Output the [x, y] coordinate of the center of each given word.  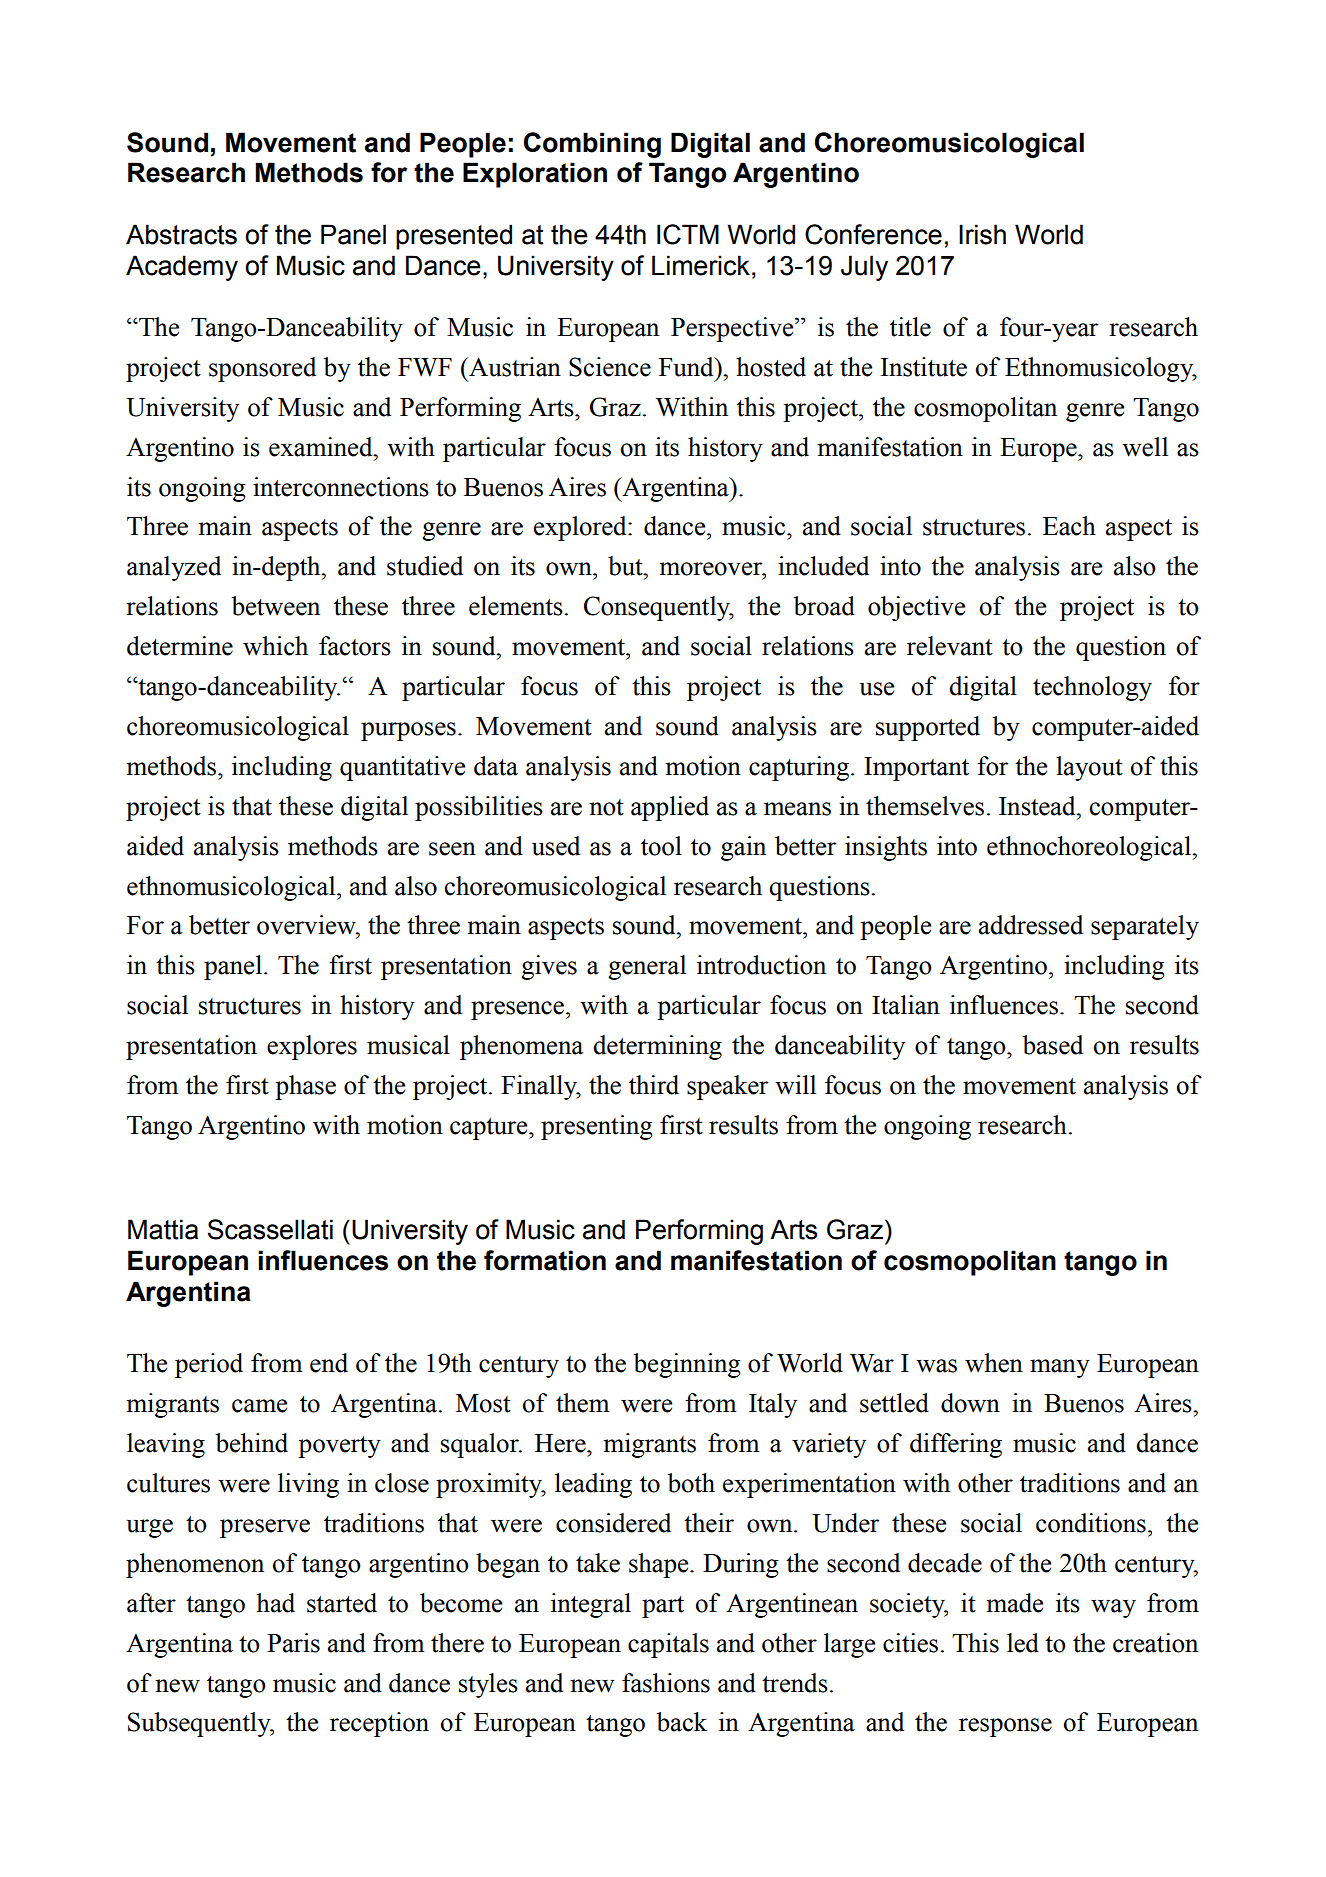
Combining [592, 145]
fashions [666, 1683]
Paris [293, 1643]
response [1005, 1727]
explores [312, 1047]
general [647, 967]
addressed [1031, 925]
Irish [982, 234]
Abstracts [181, 234]
